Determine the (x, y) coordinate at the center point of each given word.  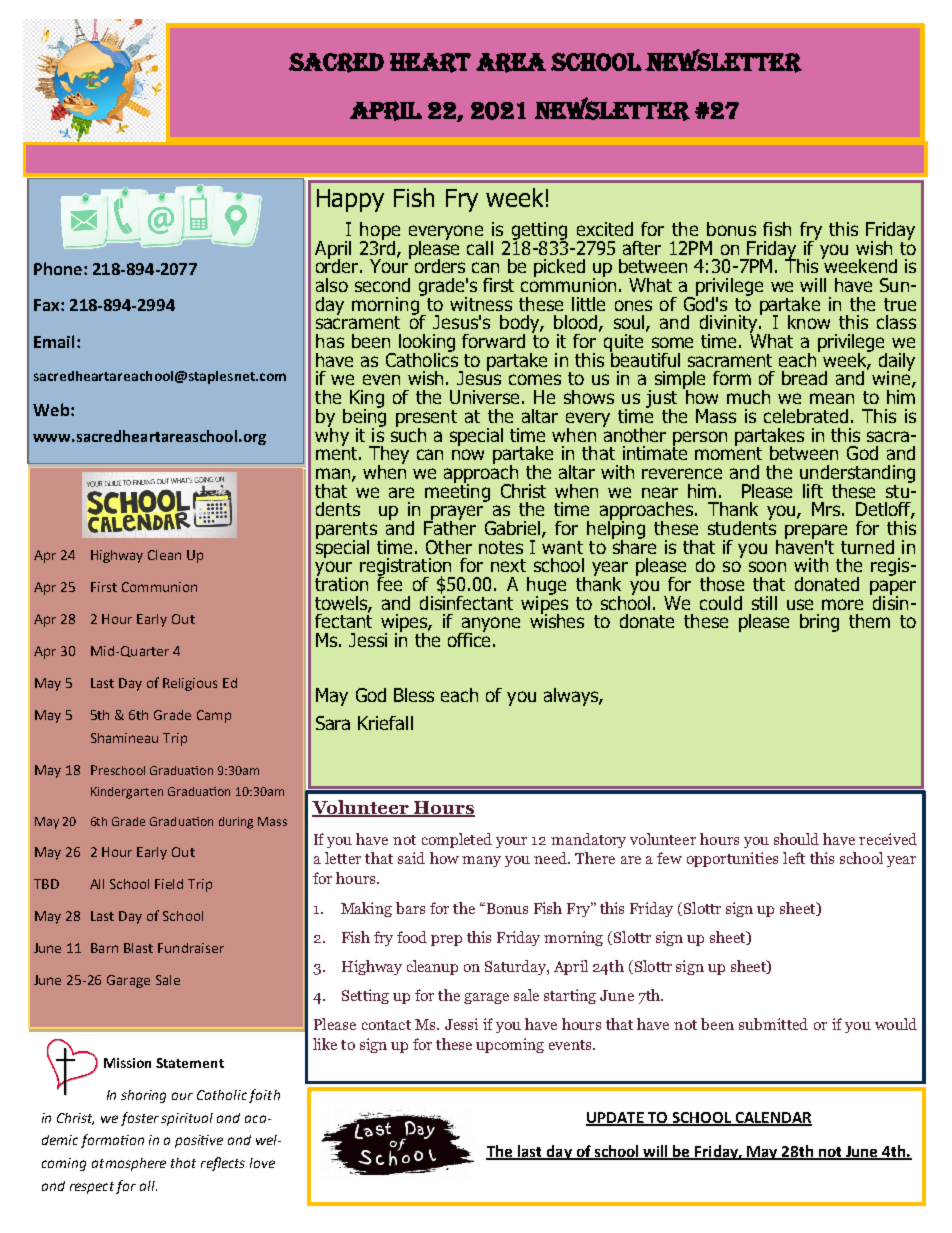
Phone (58, 268)
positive (199, 1141)
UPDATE (616, 1119)
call (480, 248)
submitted (773, 1024)
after (642, 248)
